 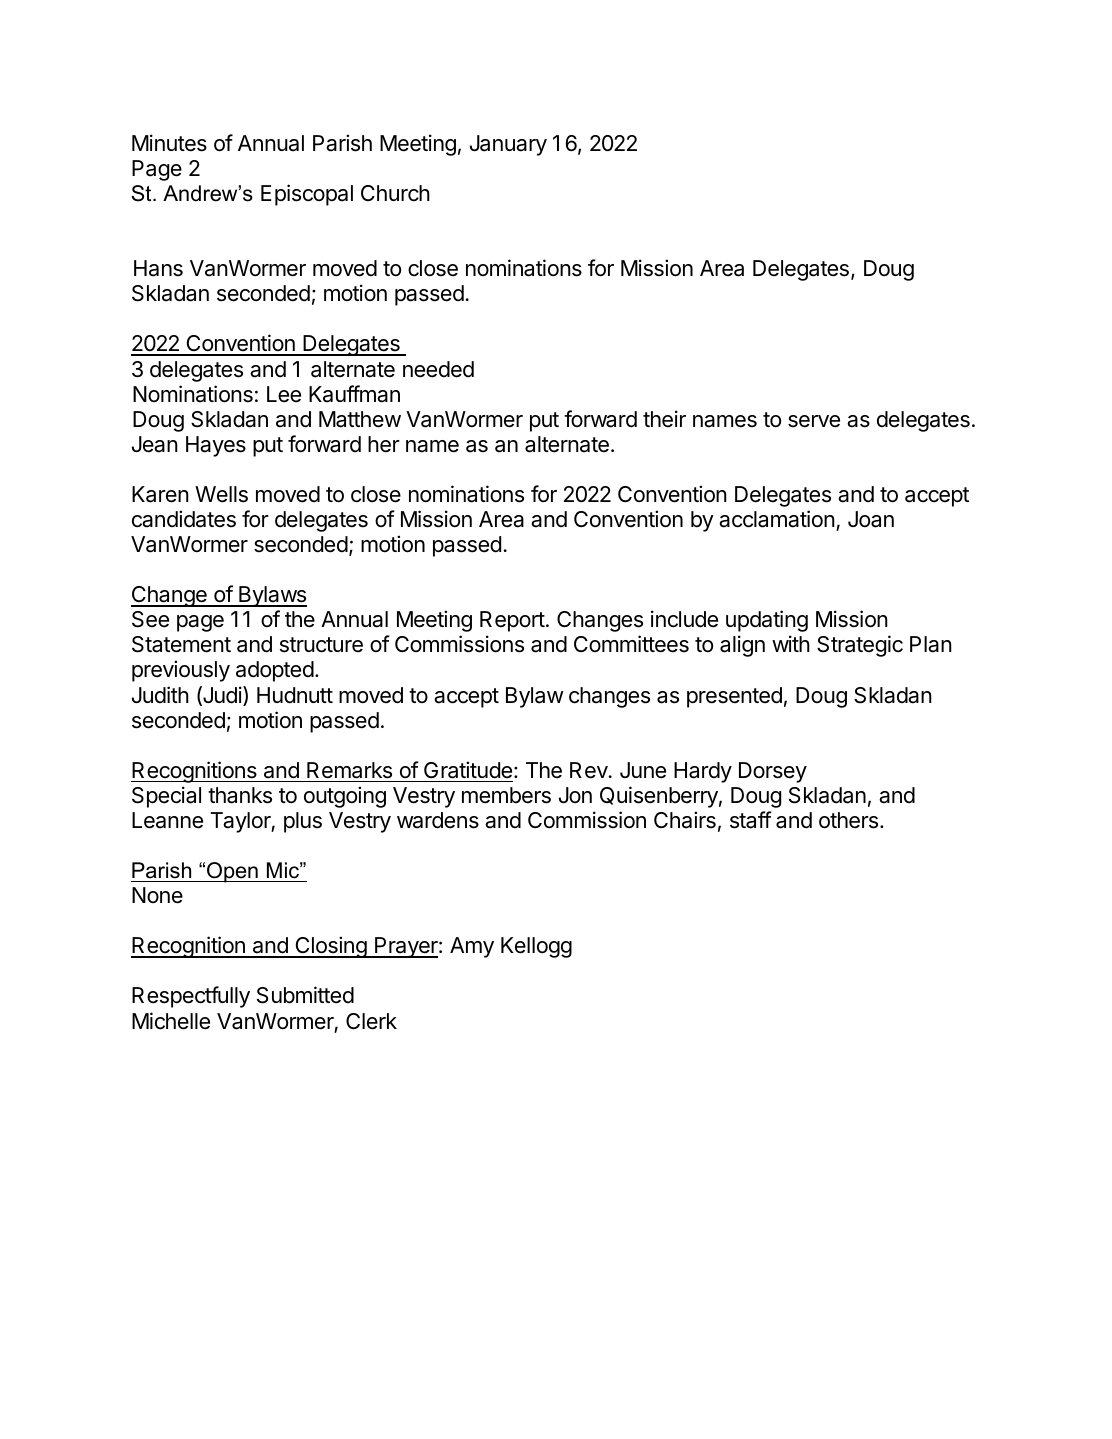 I want to click on Strategic, so click(x=860, y=646).
